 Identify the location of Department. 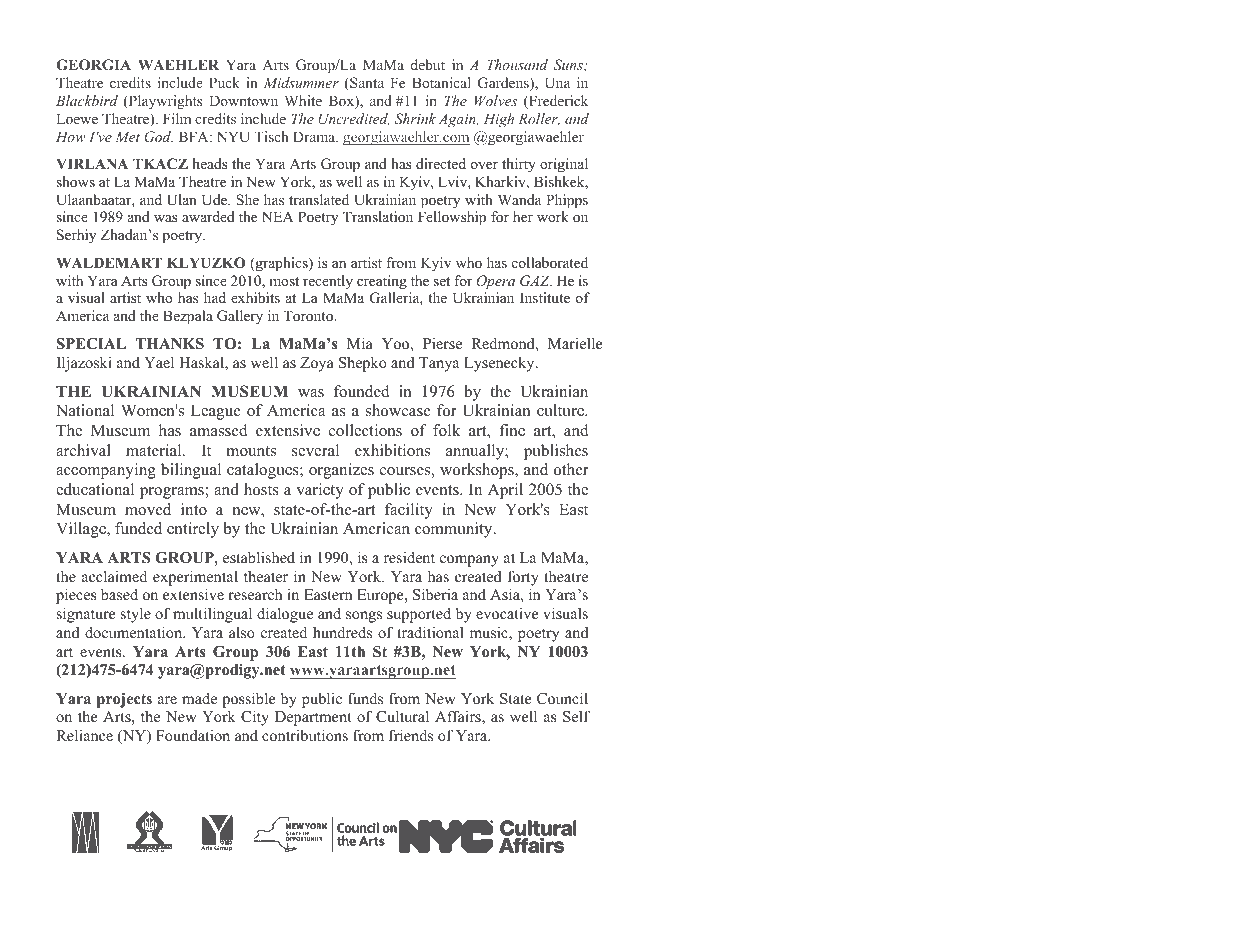
(313, 718).
